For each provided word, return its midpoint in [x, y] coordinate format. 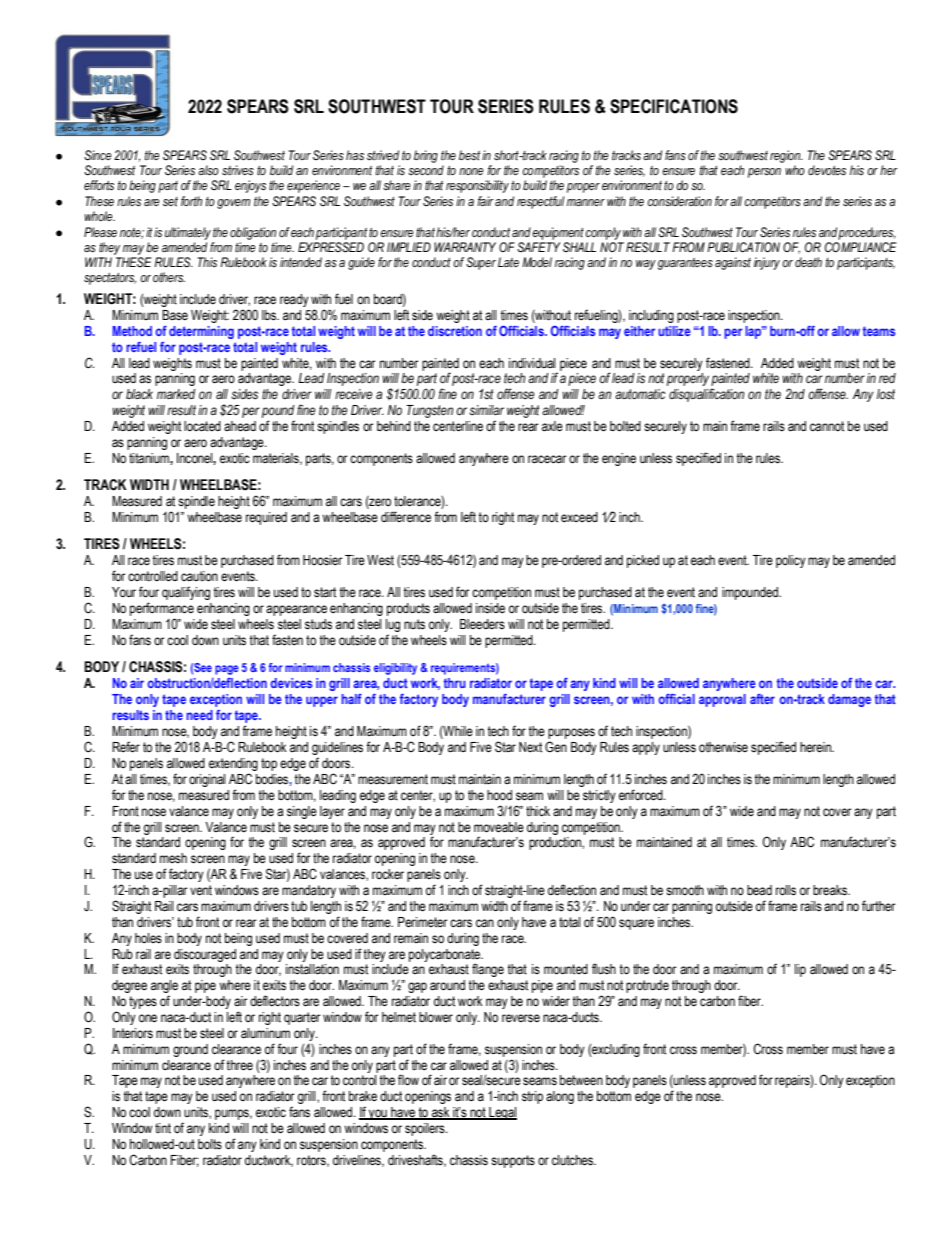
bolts [210, 1144]
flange [488, 970]
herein [816, 747]
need [200, 715]
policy [791, 561]
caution [199, 576]
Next [530, 747]
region [786, 158]
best [469, 155]
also [208, 170]
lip [800, 970]
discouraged [205, 955]
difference [406, 516]
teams [879, 331]
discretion [455, 331]
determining [201, 332]
